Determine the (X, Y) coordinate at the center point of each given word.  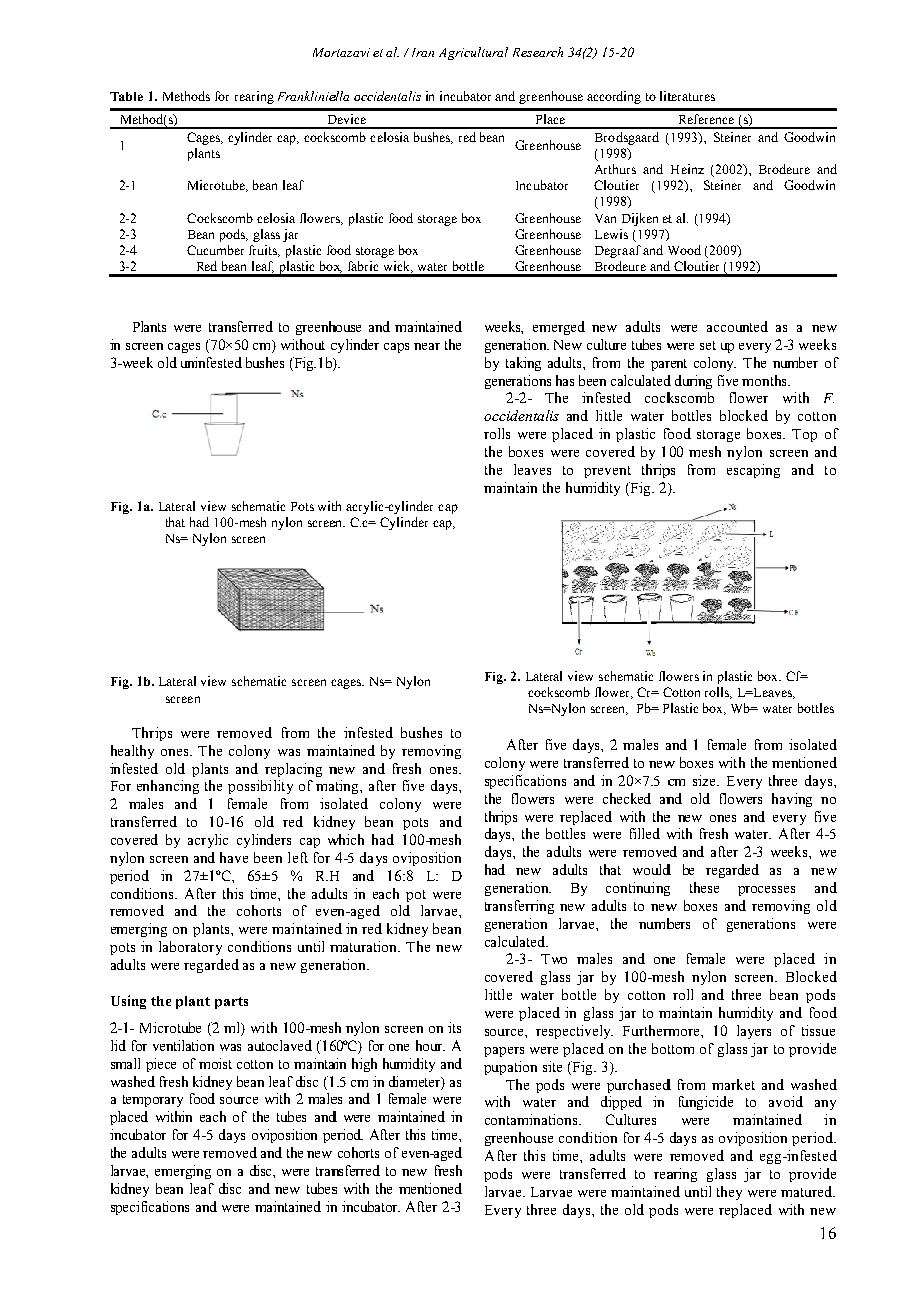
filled (645, 833)
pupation (510, 1068)
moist (215, 1063)
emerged (559, 328)
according (614, 97)
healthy (132, 752)
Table (126, 96)
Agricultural (473, 53)
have (234, 857)
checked (627, 798)
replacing (293, 770)
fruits (264, 251)
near (427, 346)
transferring (519, 907)
